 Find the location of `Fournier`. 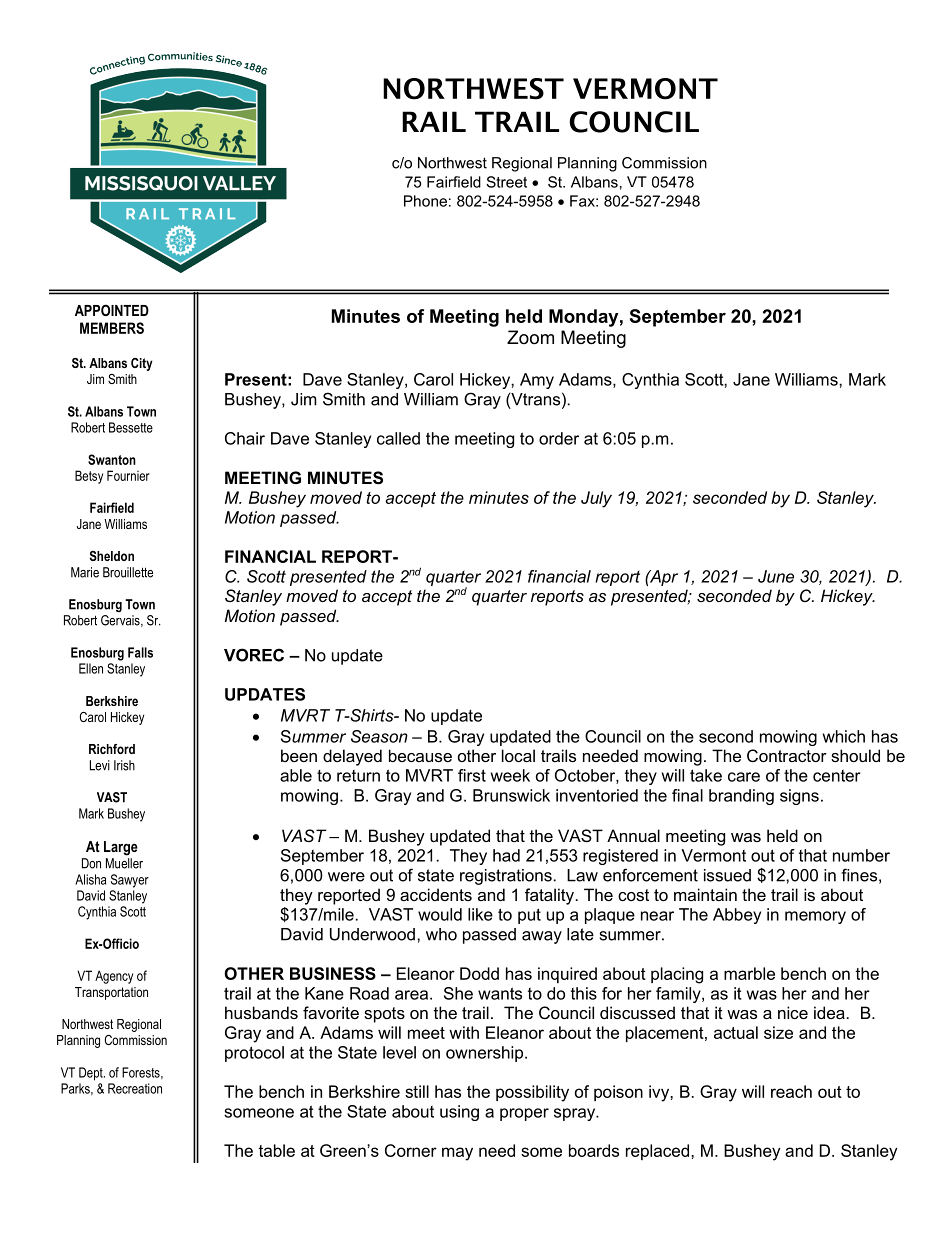

Fournier is located at coordinates (128, 475).
